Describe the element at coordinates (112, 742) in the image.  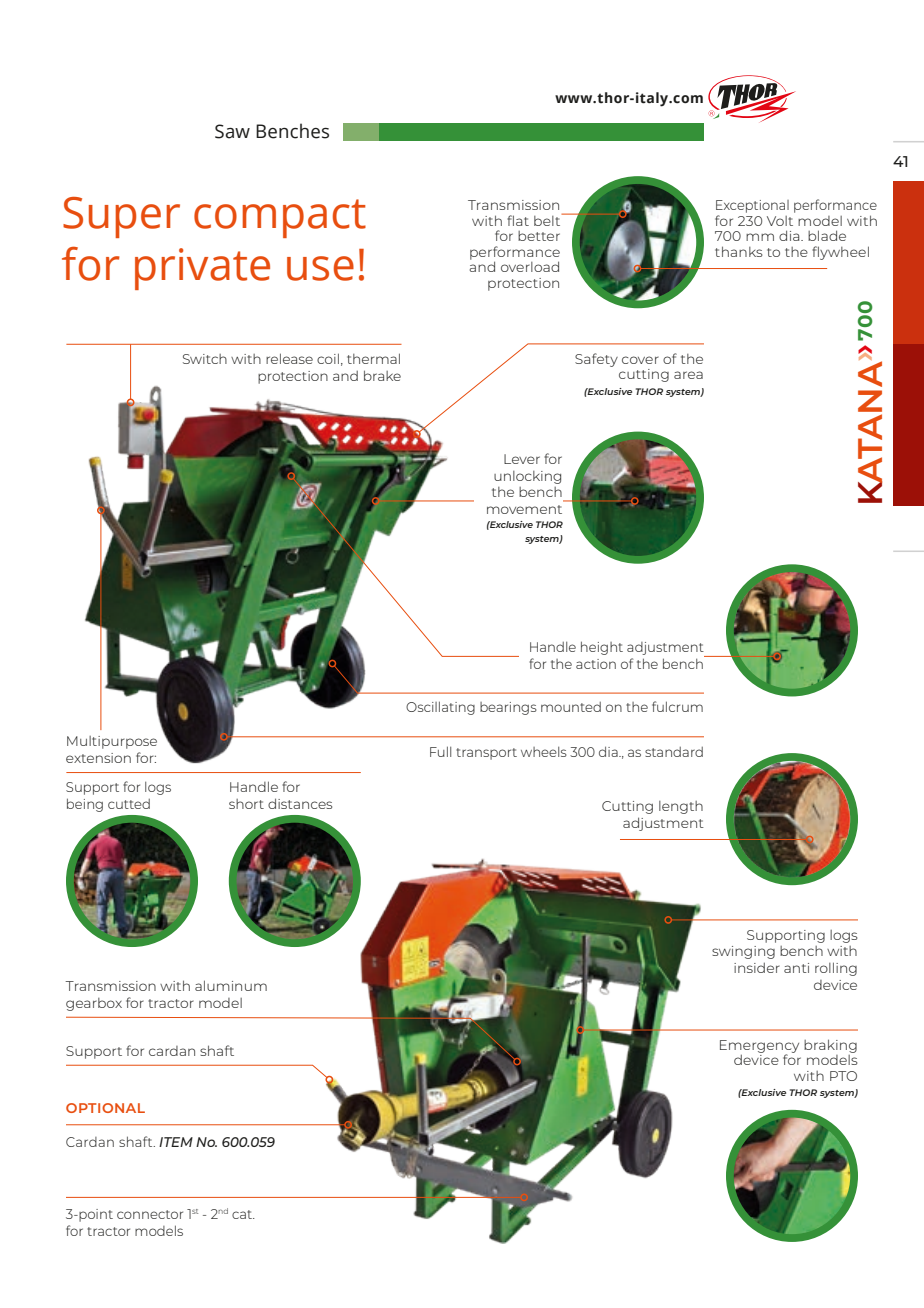
I see `Multipurpose` at that location.
